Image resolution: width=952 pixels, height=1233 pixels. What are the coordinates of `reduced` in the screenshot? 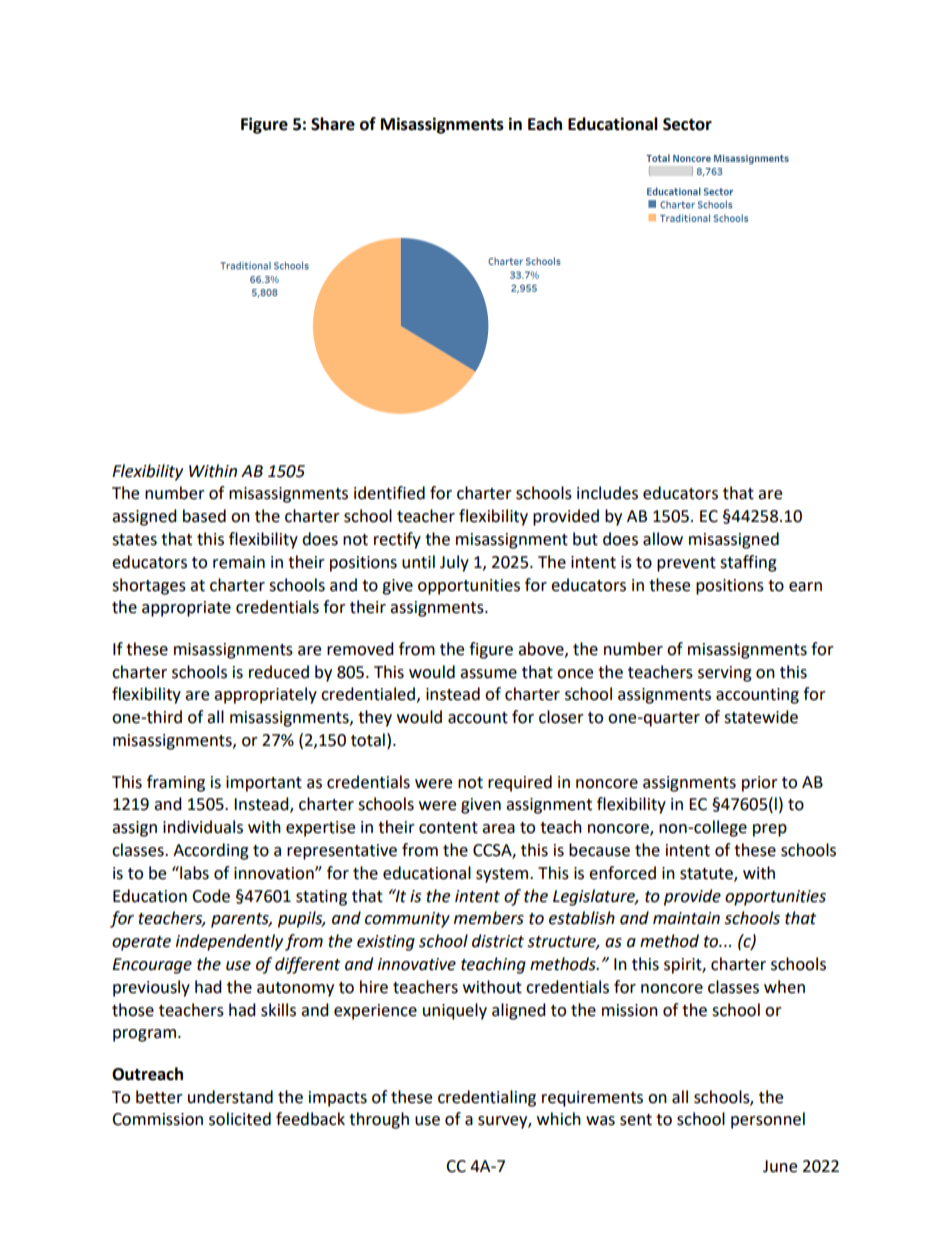 It's located at (279, 672).
